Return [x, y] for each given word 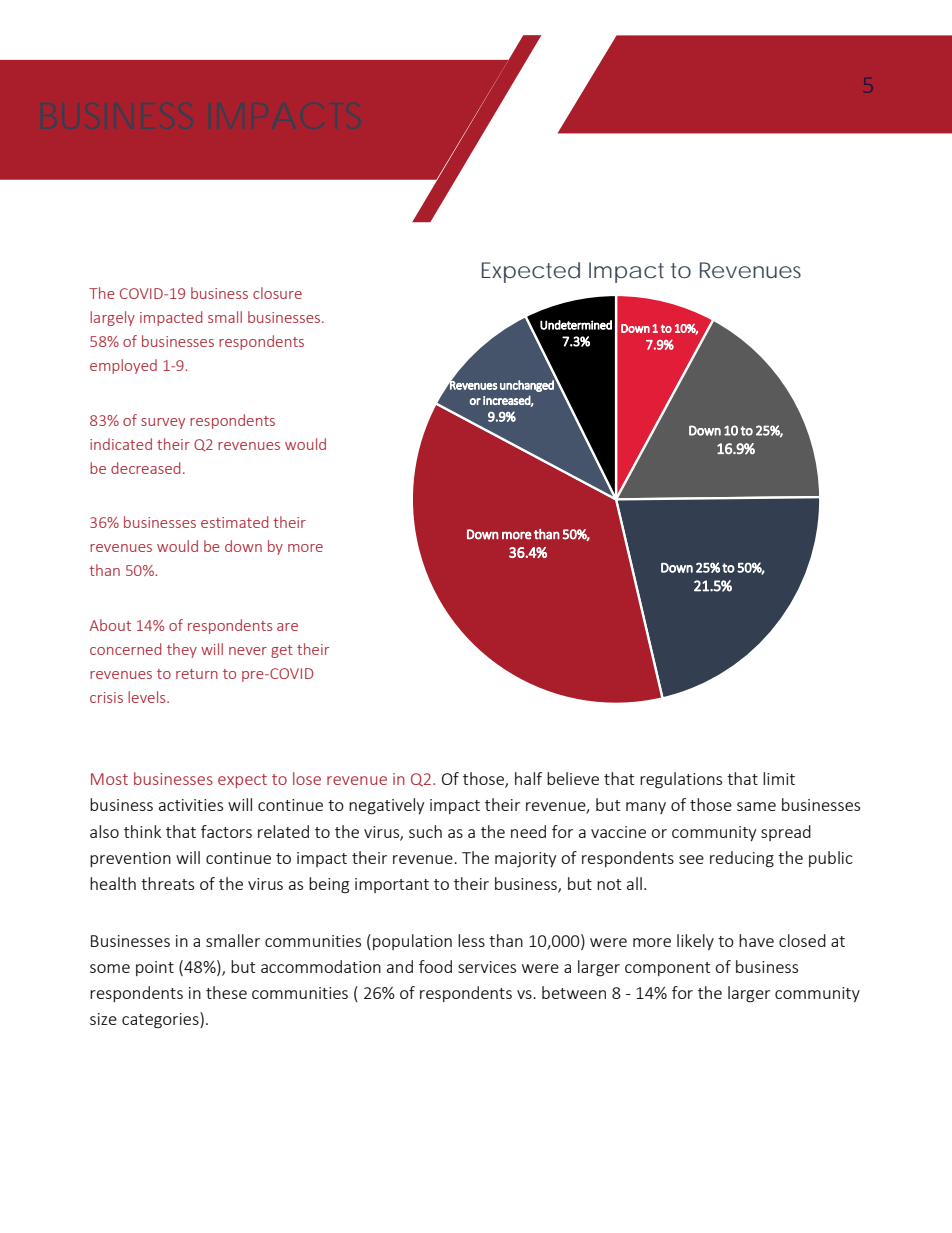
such [425, 831]
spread [786, 833]
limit [779, 778]
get [282, 651]
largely [112, 318]
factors [226, 831]
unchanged [528, 385]
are [287, 627]
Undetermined [576, 325]
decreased [145, 468]
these [226, 992]
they [182, 650]
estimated [234, 522]
